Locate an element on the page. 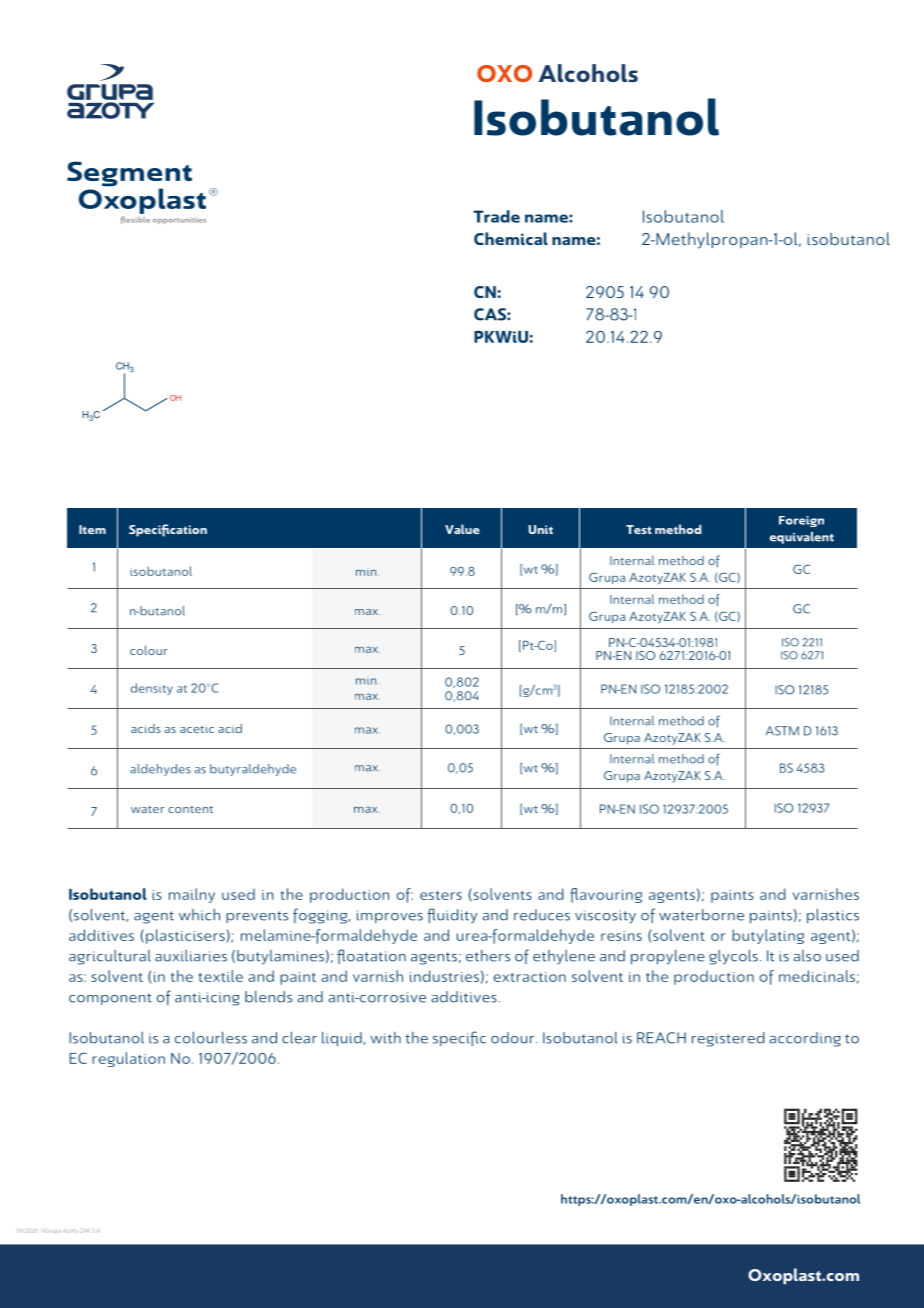  ASTM is located at coordinates (782, 731).
